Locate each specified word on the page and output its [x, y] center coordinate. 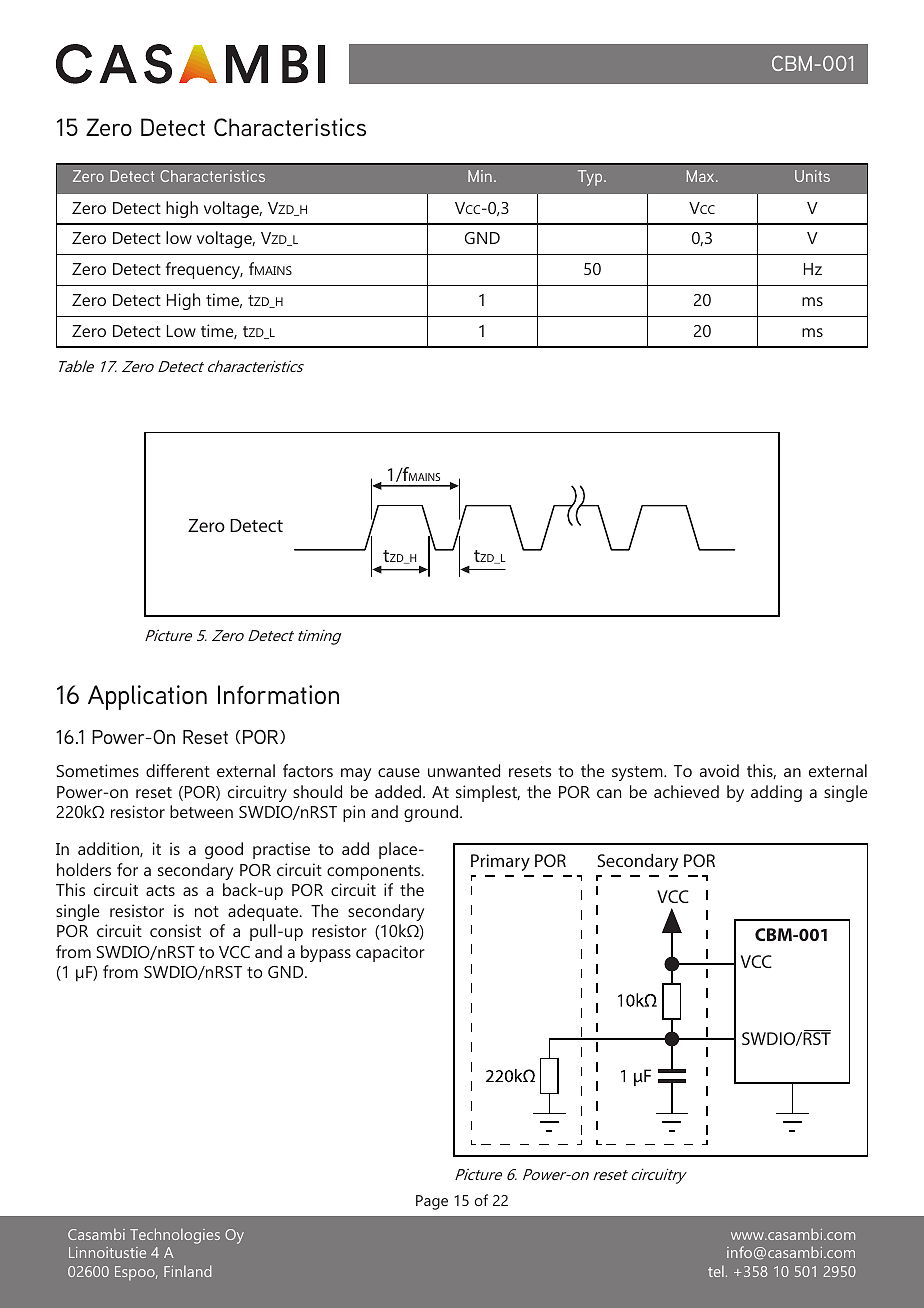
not [207, 911]
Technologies [175, 1236]
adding [776, 793]
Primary [500, 862]
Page [432, 1202]
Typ [591, 178]
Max [702, 176]
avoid [719, 770]
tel [716, 1271]
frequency [204, 270]
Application [147, 697]
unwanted [464, 770]
